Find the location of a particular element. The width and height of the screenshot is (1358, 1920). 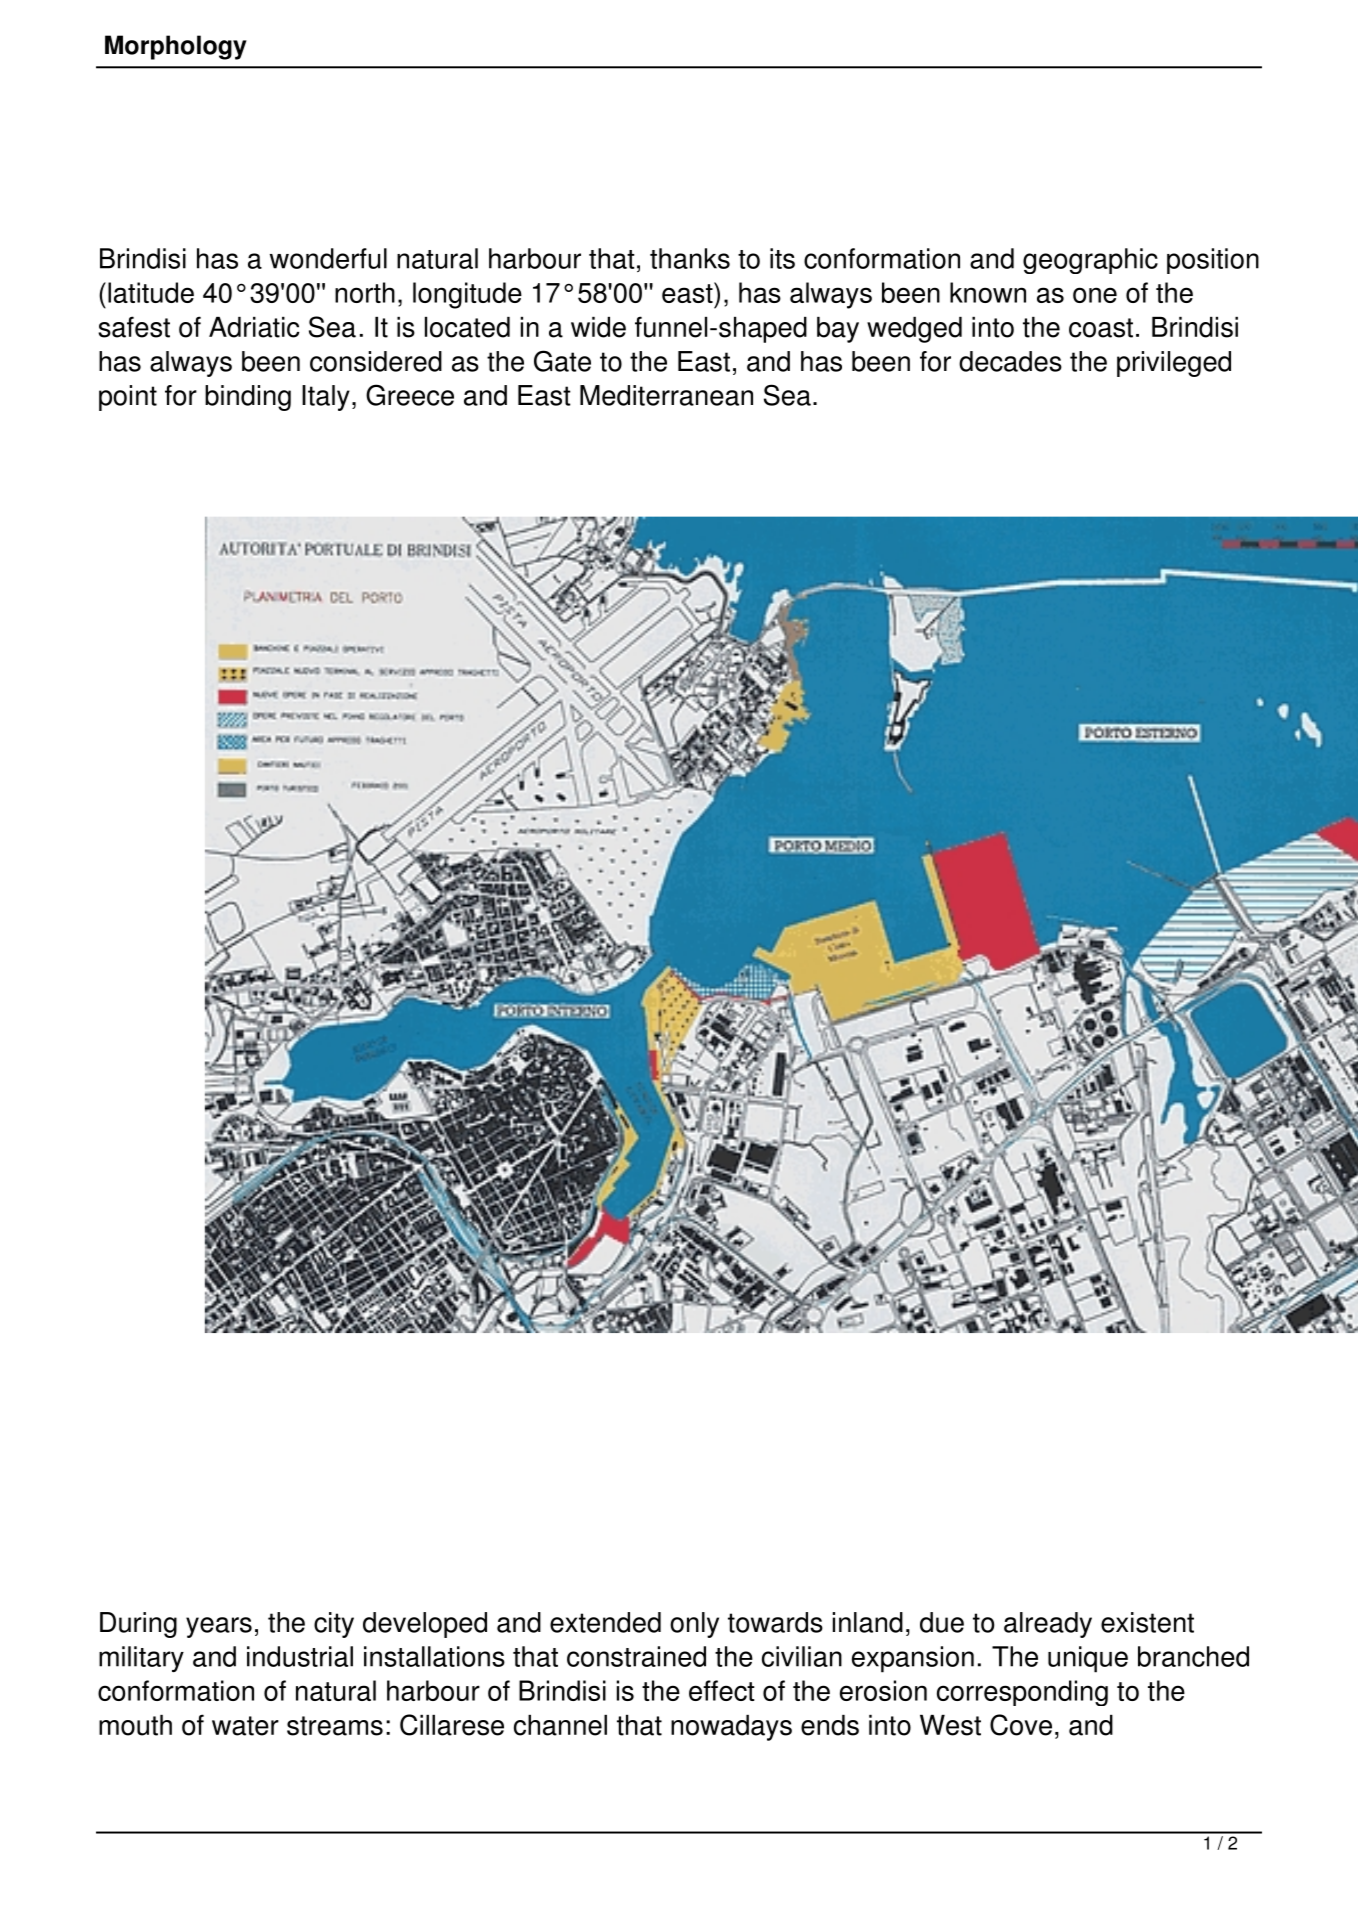

Morphology is located at coordinates (176, 47).
